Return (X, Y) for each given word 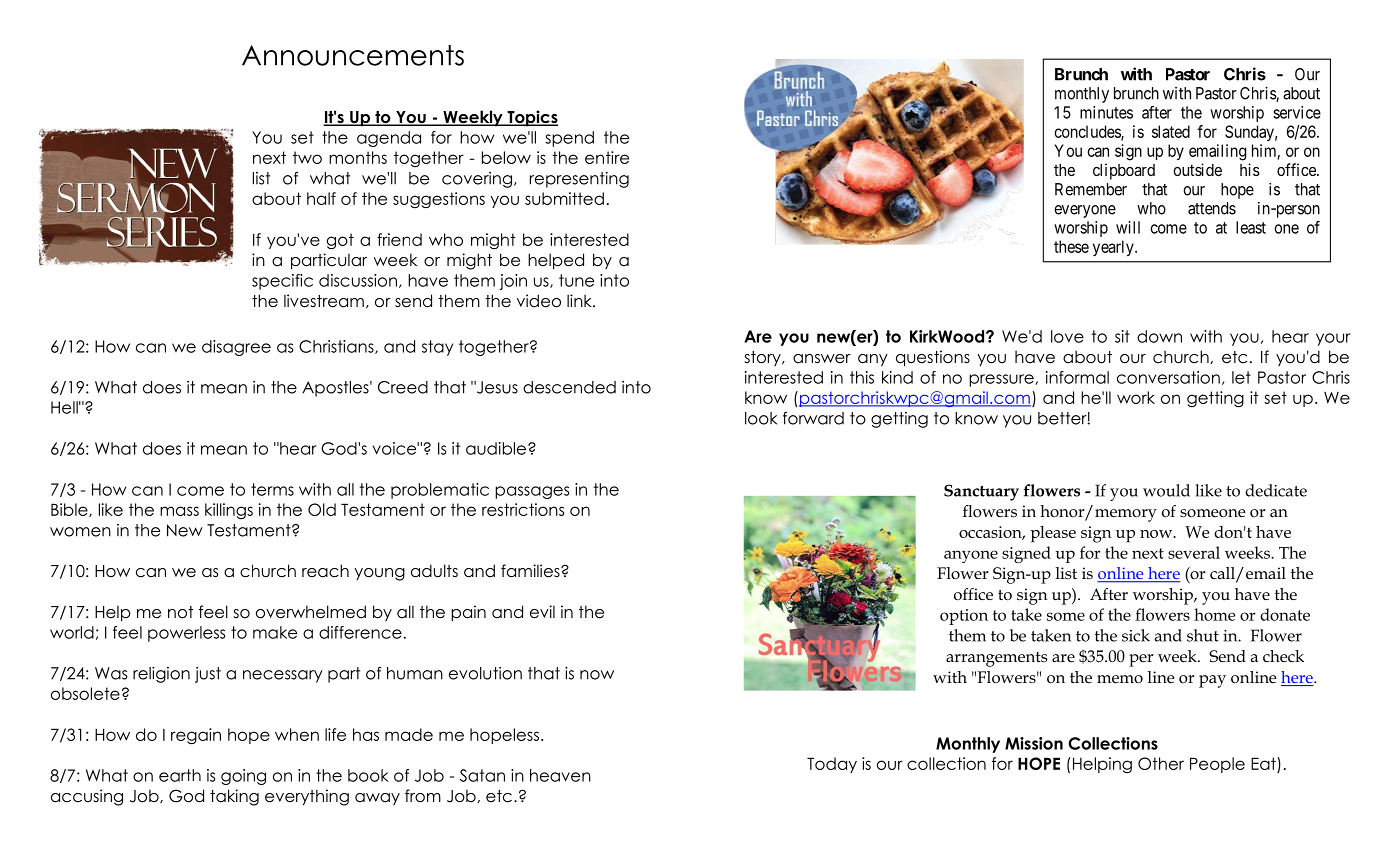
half (321, 198)
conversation (1168, 377)
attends (1212, 208)
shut (1203, 635)
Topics (531, 118)
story (763, 358)
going (243, 777)
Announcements (353, 55)
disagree (236, 348)
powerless (186, 634)
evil (542, 612)
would (1166, 490)
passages (532, 492)
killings (229, 511)
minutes (1106, 112)
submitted (564, 198)
